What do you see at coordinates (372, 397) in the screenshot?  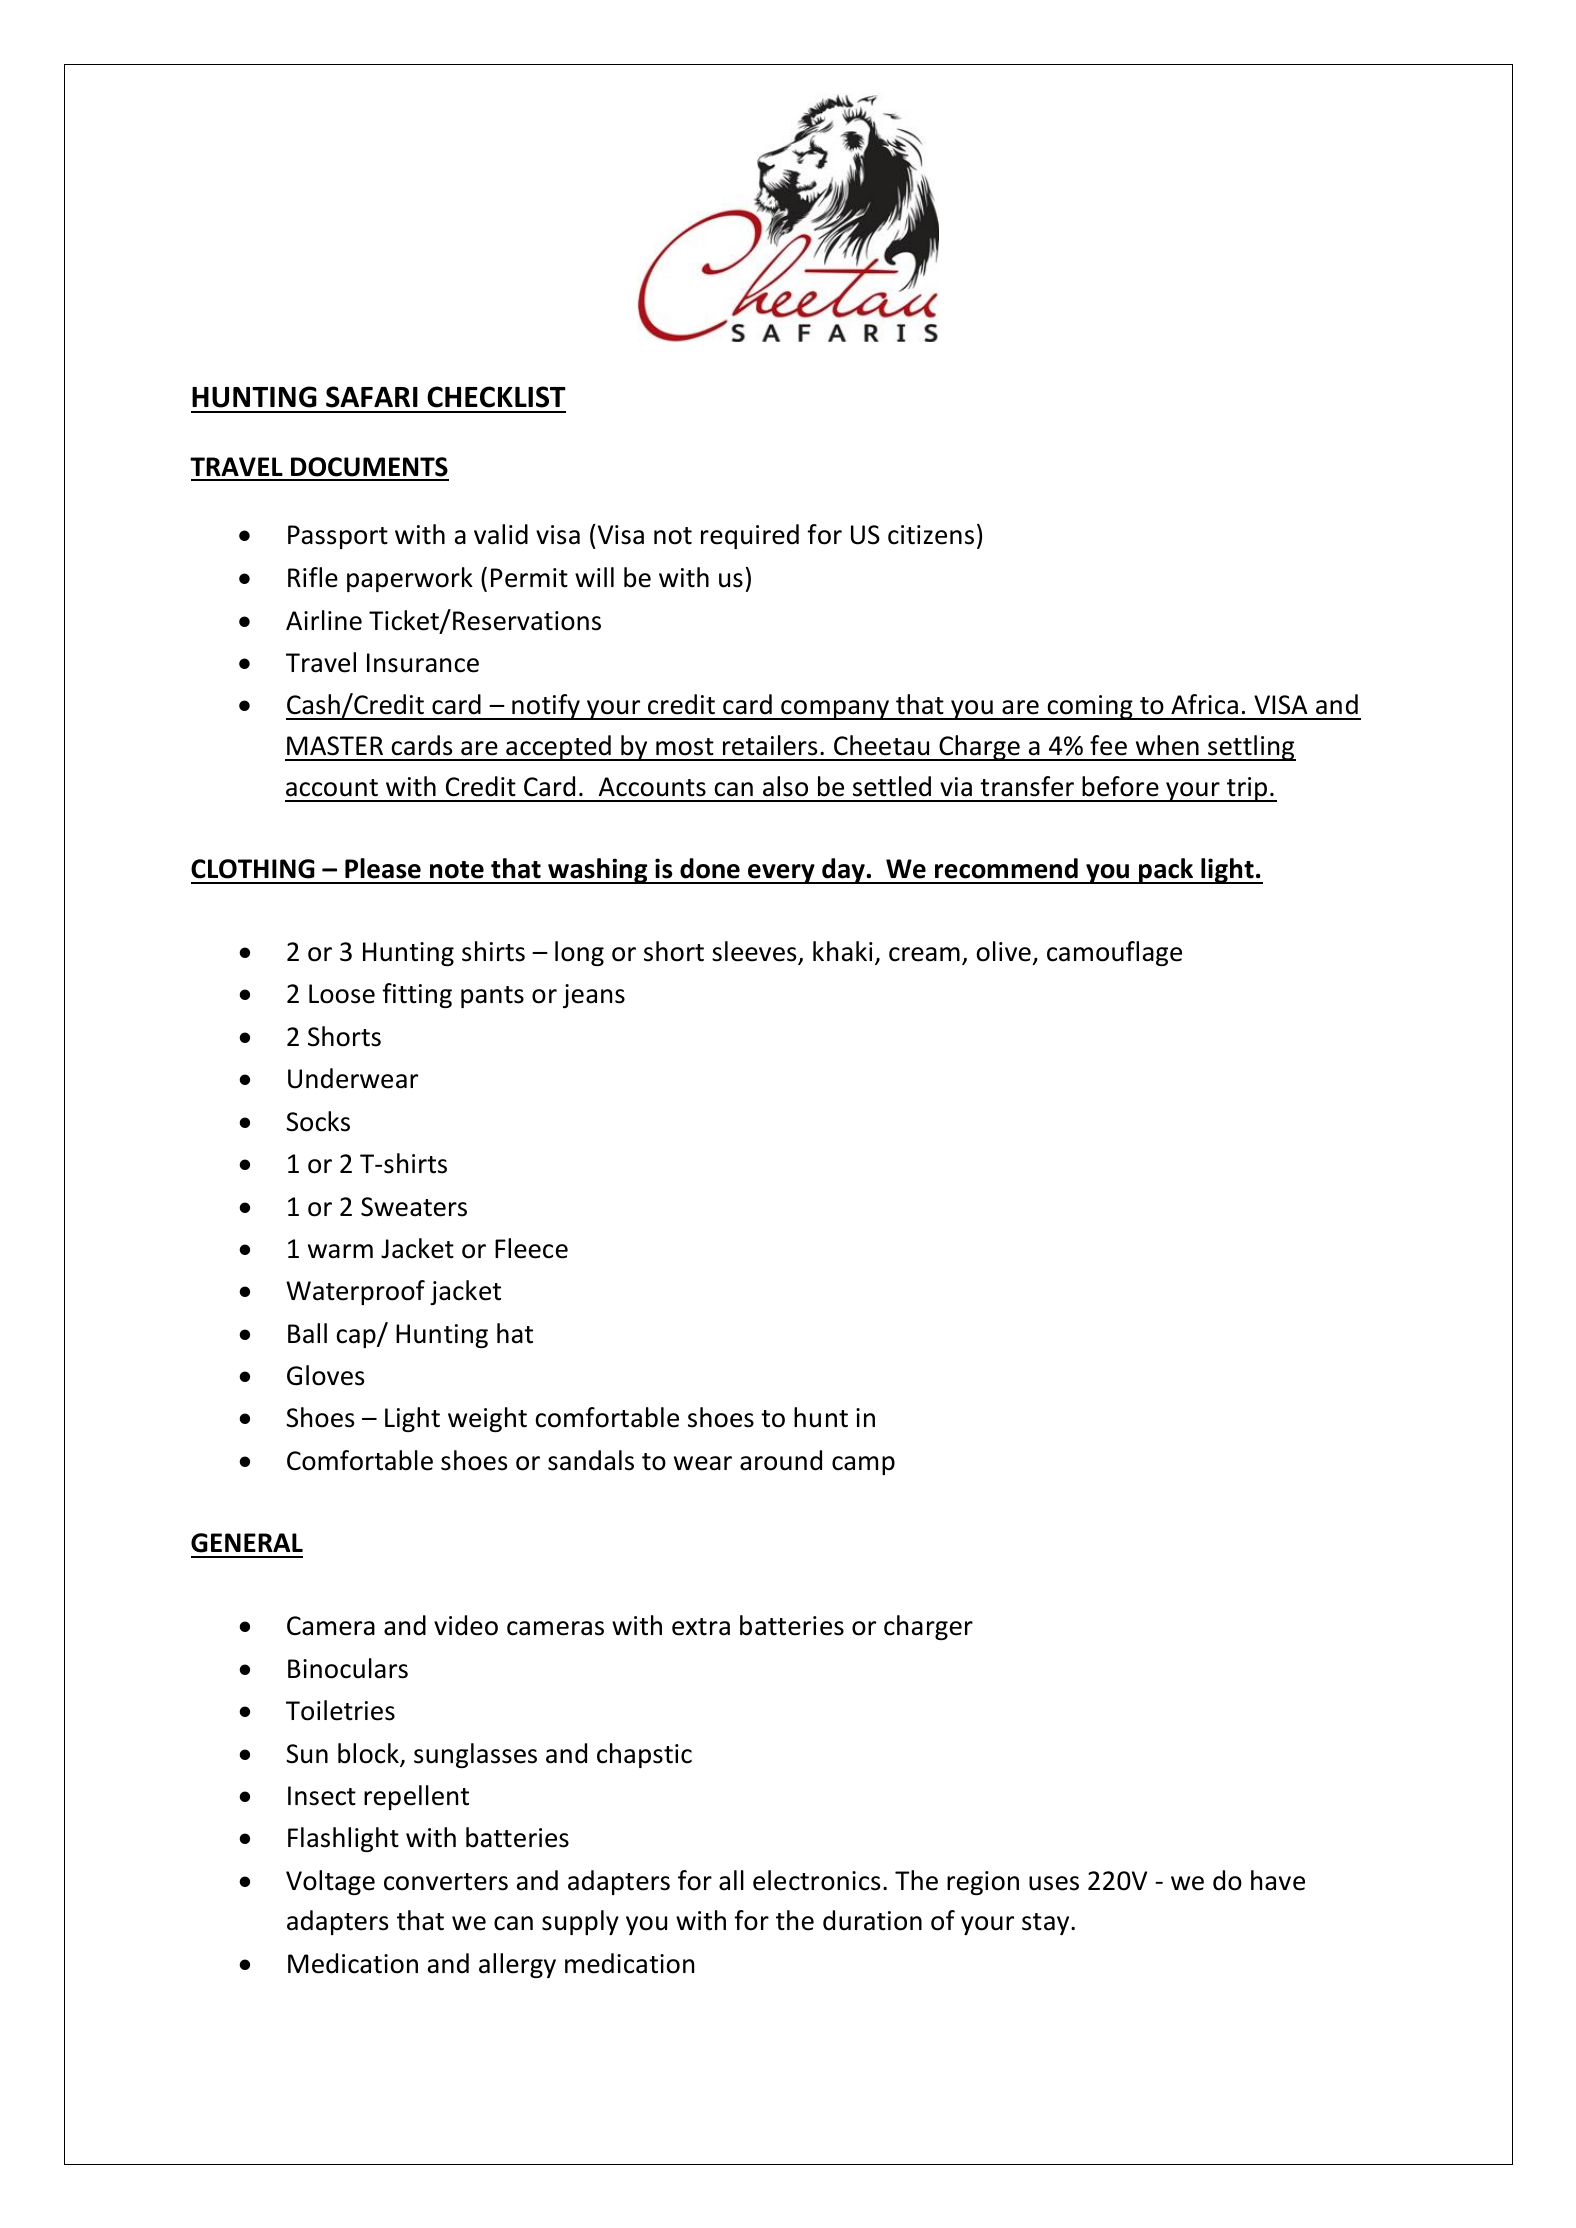 I see `SAFARI` at bounding box center [372, 397].
